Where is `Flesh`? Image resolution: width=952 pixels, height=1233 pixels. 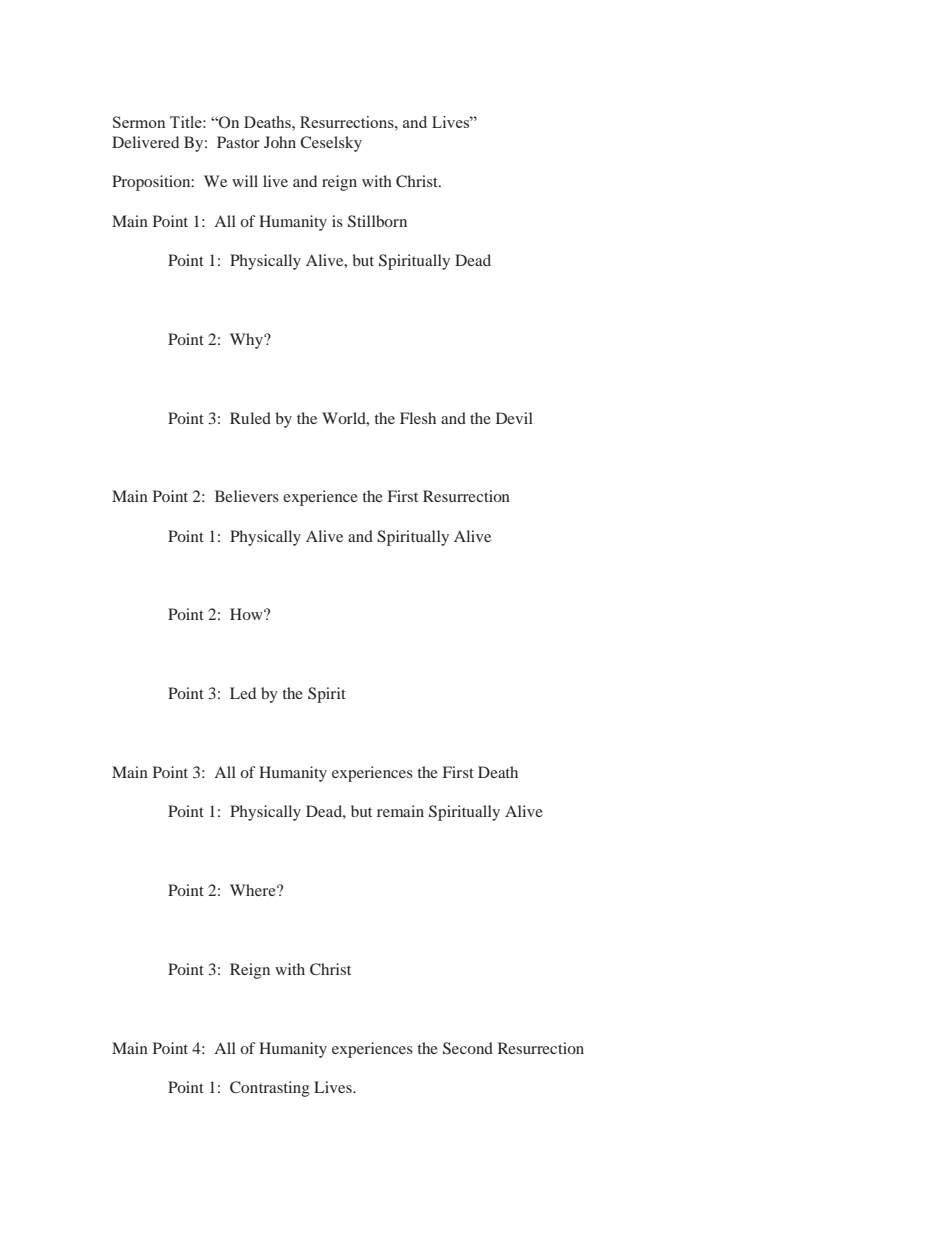 Flesh is located at coordinates (418, 418).
